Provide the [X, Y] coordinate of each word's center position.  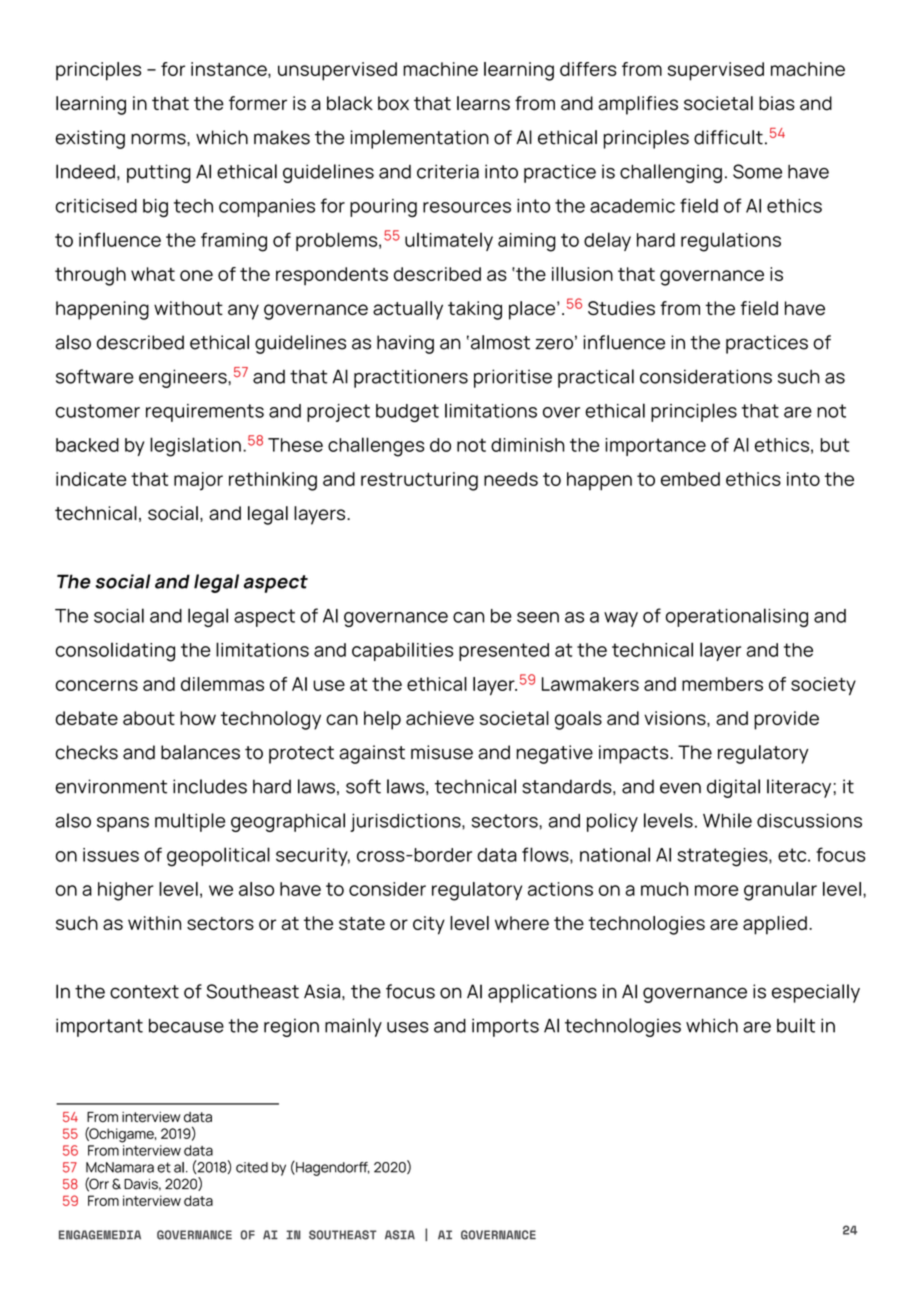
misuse [442, 752]
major [198, 481]
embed [690, 479]
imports [505, 1027]
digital [733, 788]
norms [159, 139]
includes [210, 786]
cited [252, 1167]
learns [483, 103]
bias [777, 103]
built [796, 1025]
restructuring [419, 481]
